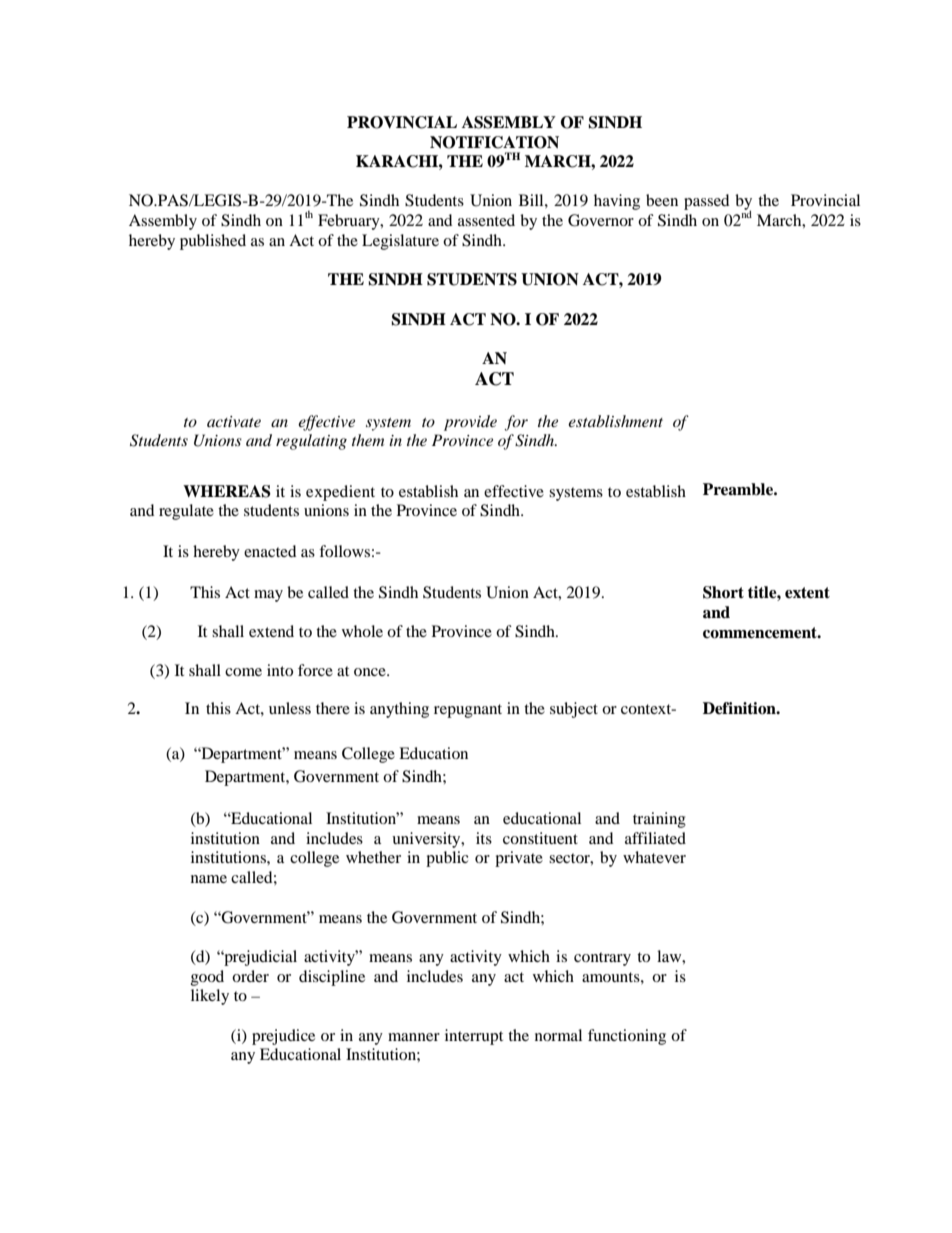  I want to click on passed, so click(706, 202).
